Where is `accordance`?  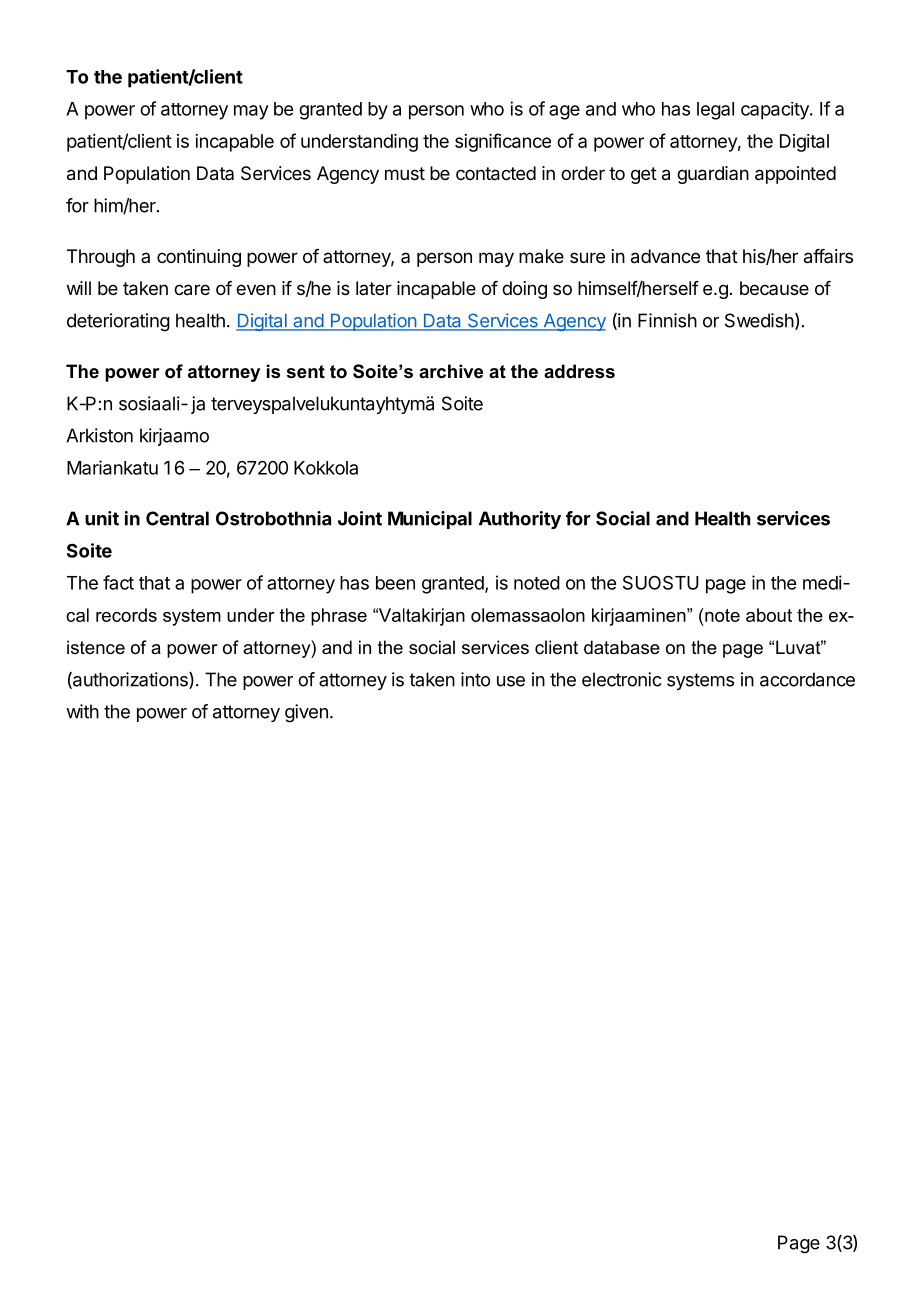
accordance is located at coordinates (807, 679).
